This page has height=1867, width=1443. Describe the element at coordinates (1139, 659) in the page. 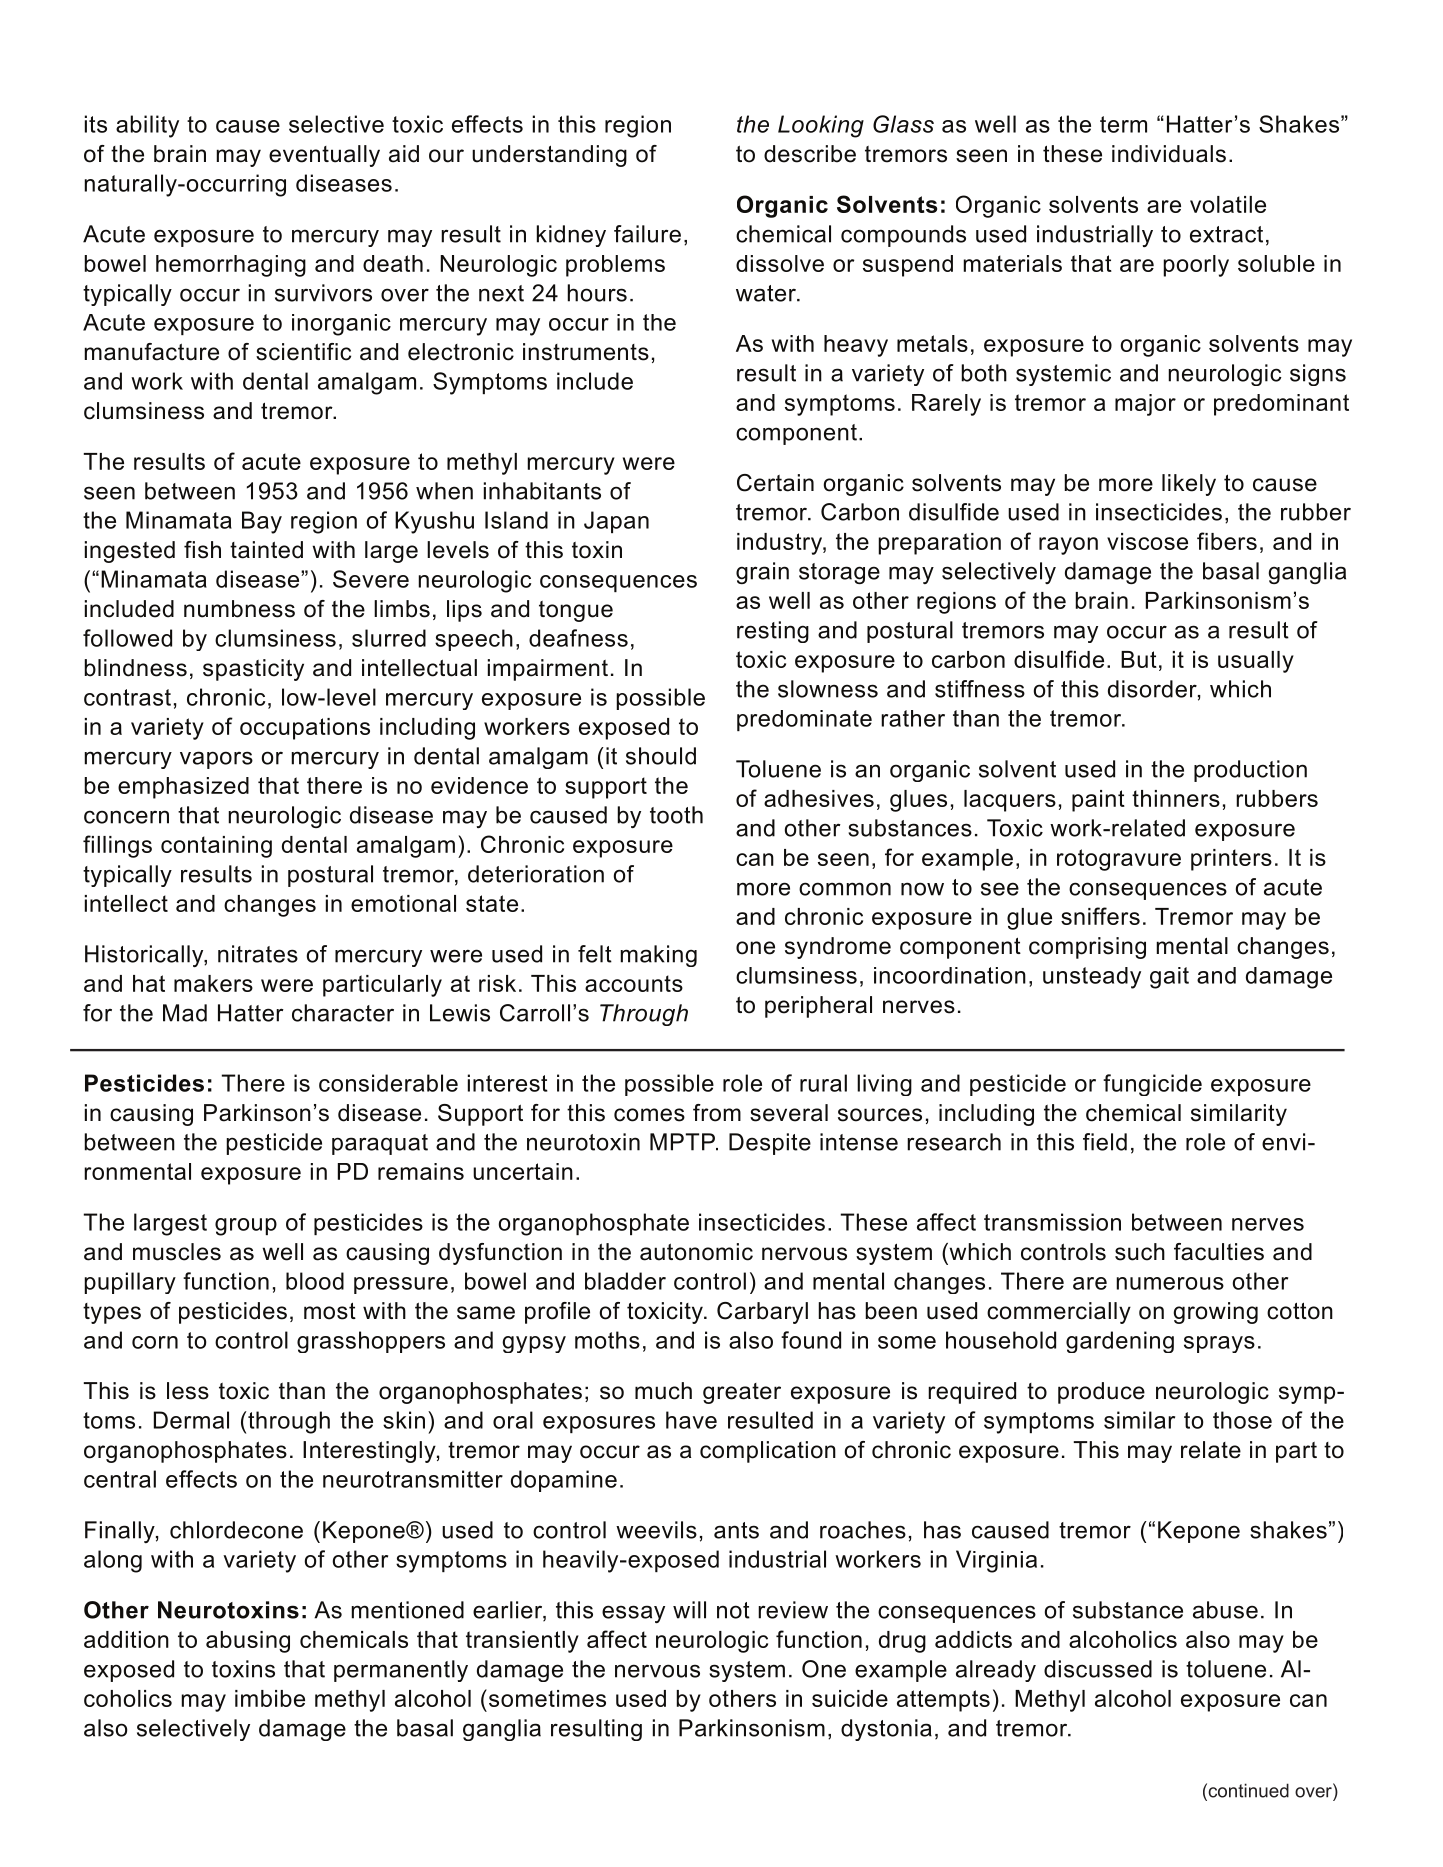

I see `But` at that location.
